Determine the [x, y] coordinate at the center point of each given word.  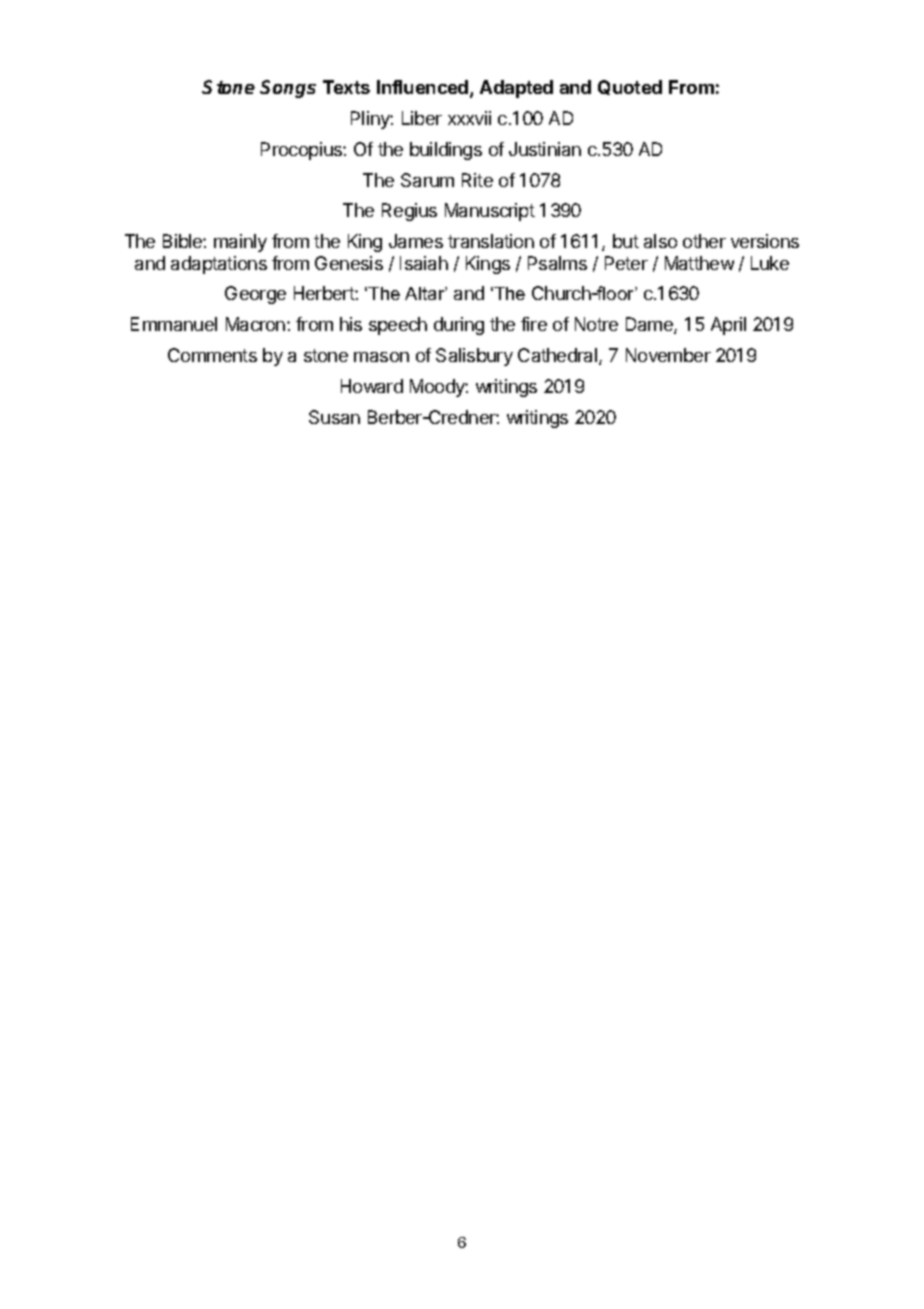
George [255, 295]
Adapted [516, 89]
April [728, 326]
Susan [334, 417]
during [459, 326]
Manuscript [490, 212]
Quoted [630, 87]
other [704, 241]
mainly [240, 243]
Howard [372, 386]
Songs [288, 89]
